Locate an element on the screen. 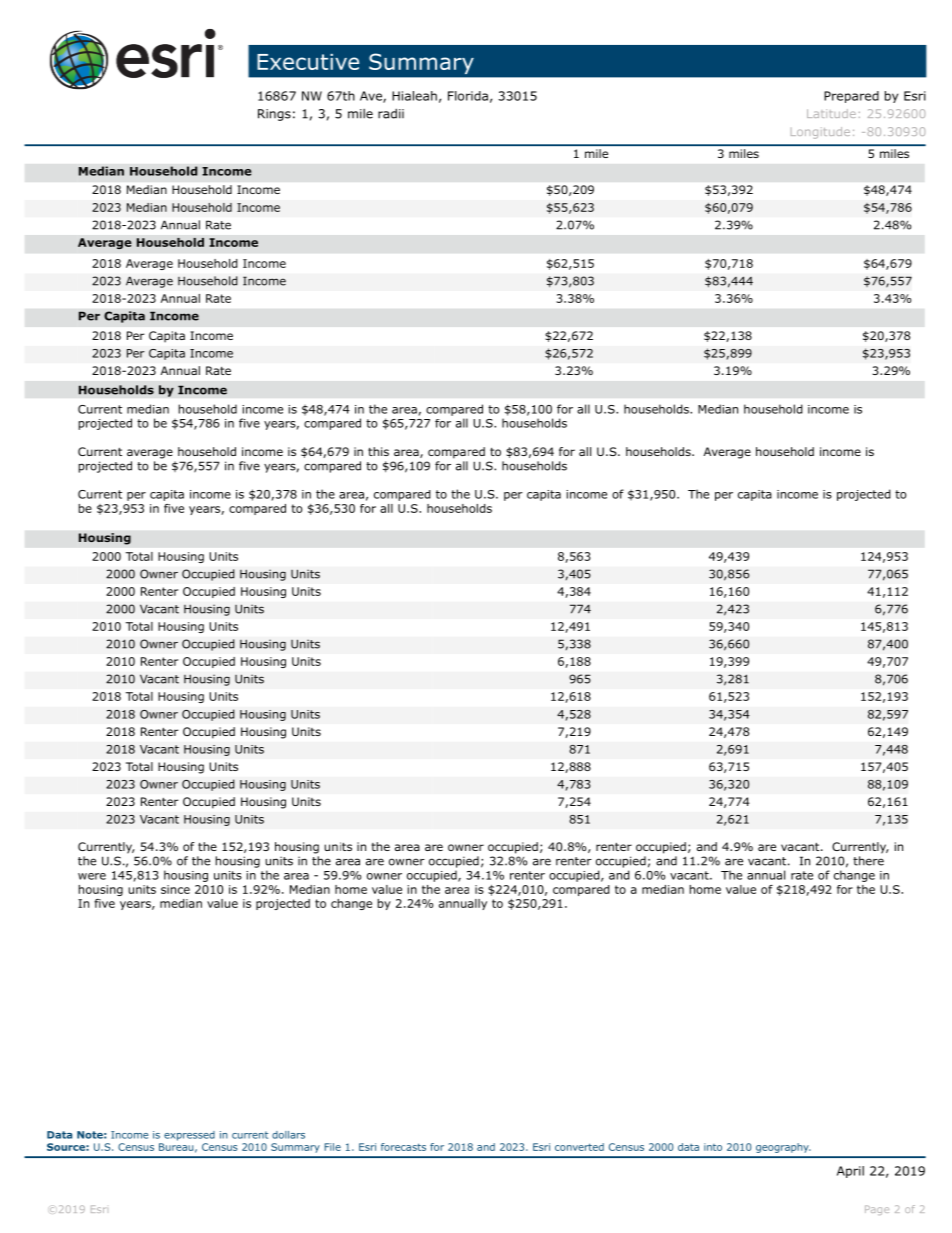  forecasts is located at coordinates (403, 1147).
